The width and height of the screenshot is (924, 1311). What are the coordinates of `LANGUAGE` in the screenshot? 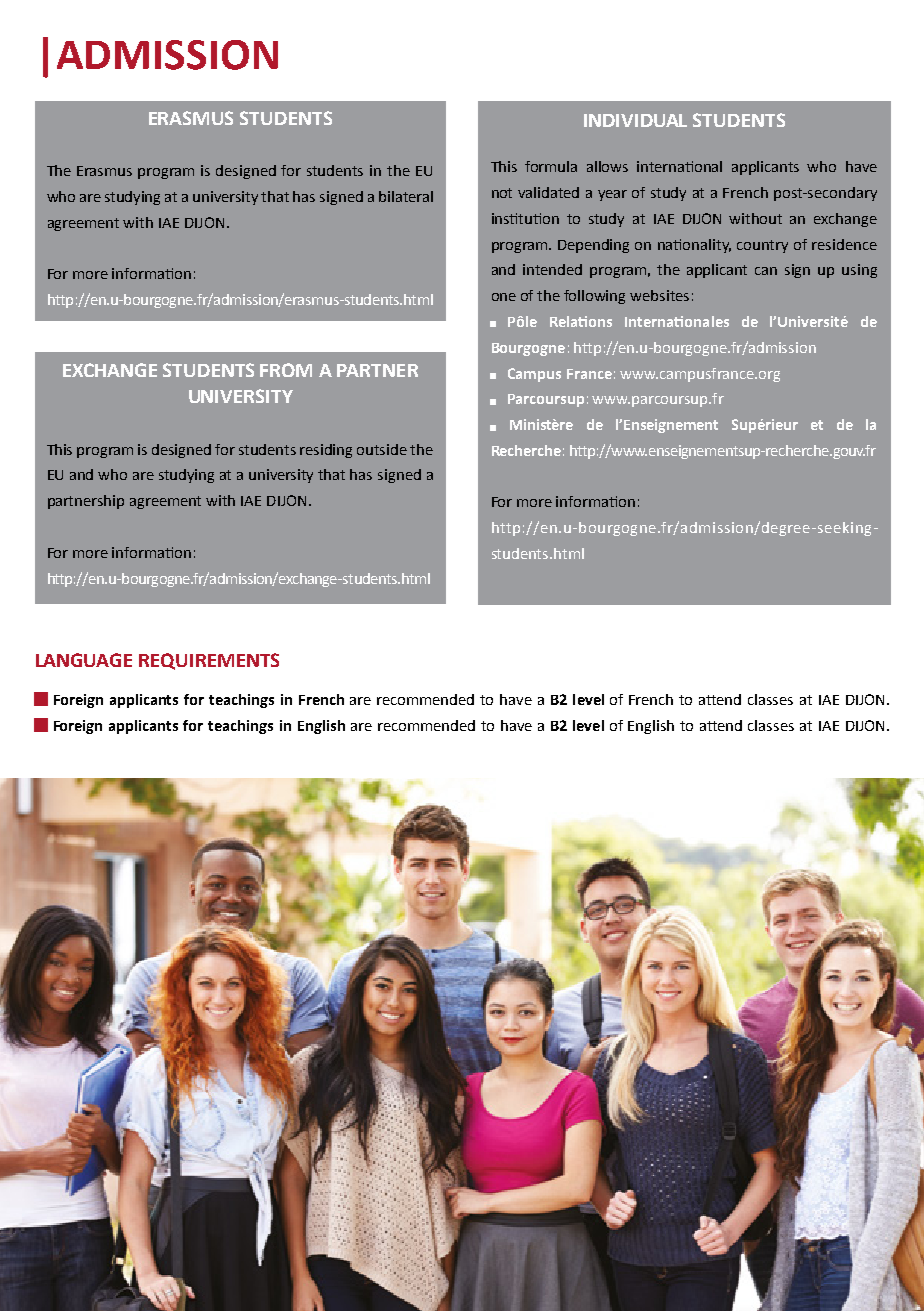 It's located at (84, 660).
